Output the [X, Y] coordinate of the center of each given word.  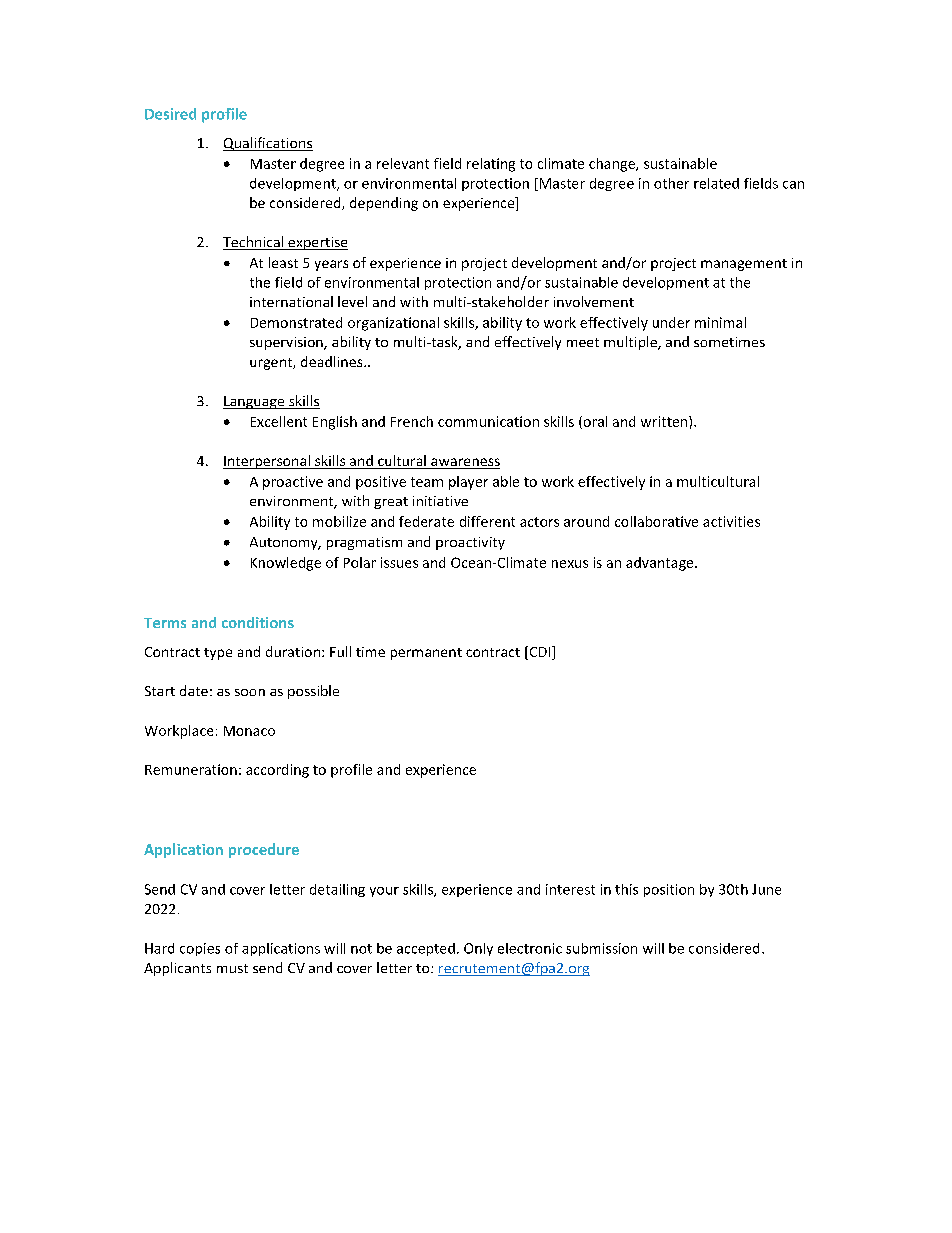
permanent [426, 654]
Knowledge [286, 564]
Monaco [249, 731]
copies [200, 949]
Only [478, 949]
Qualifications [268, 144]
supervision [287, 343]
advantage [661, 564]
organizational [393, 324]
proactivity [470, 543]
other [671, 183]
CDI [540, 653]
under [671, 322]
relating [491, 165]
